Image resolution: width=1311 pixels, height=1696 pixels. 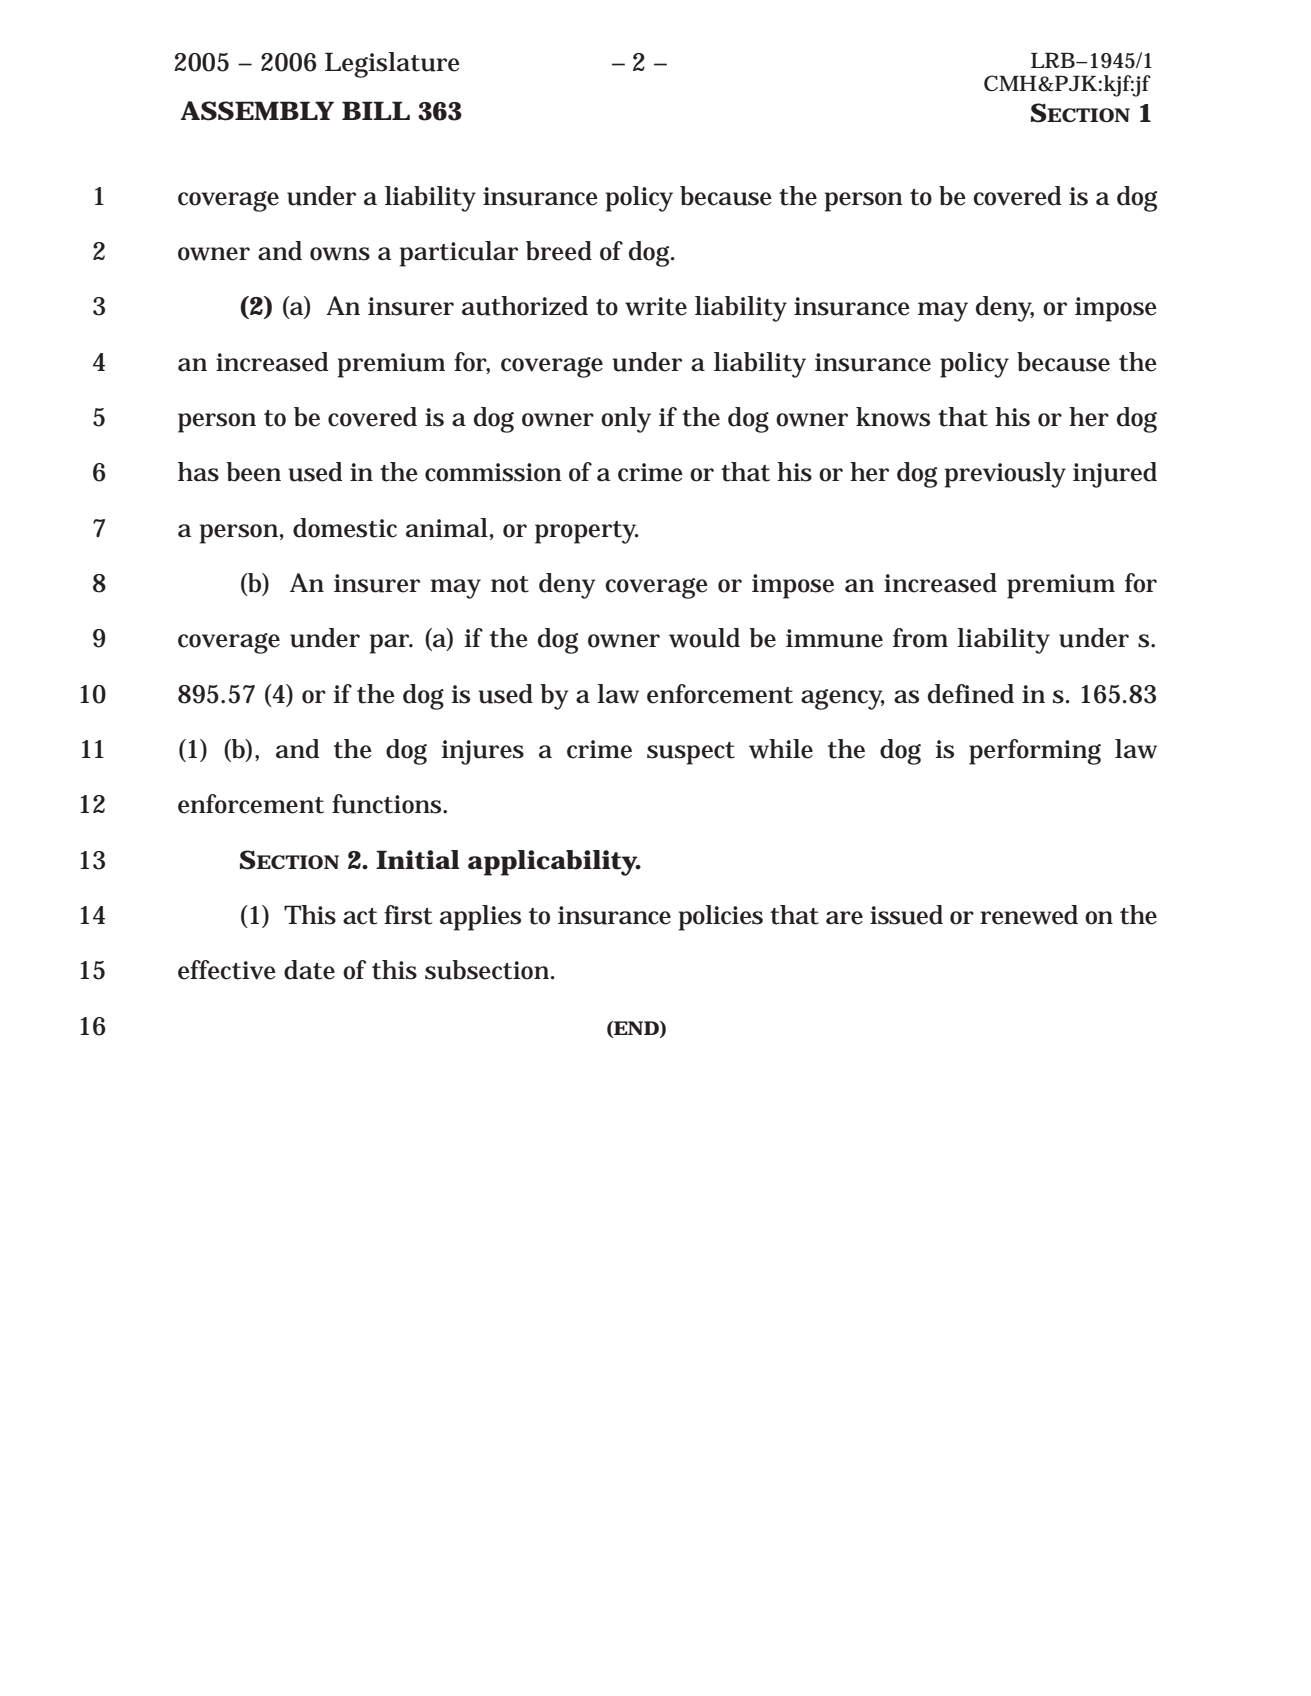 I want to click on breed, so click(x=559, y=251).
